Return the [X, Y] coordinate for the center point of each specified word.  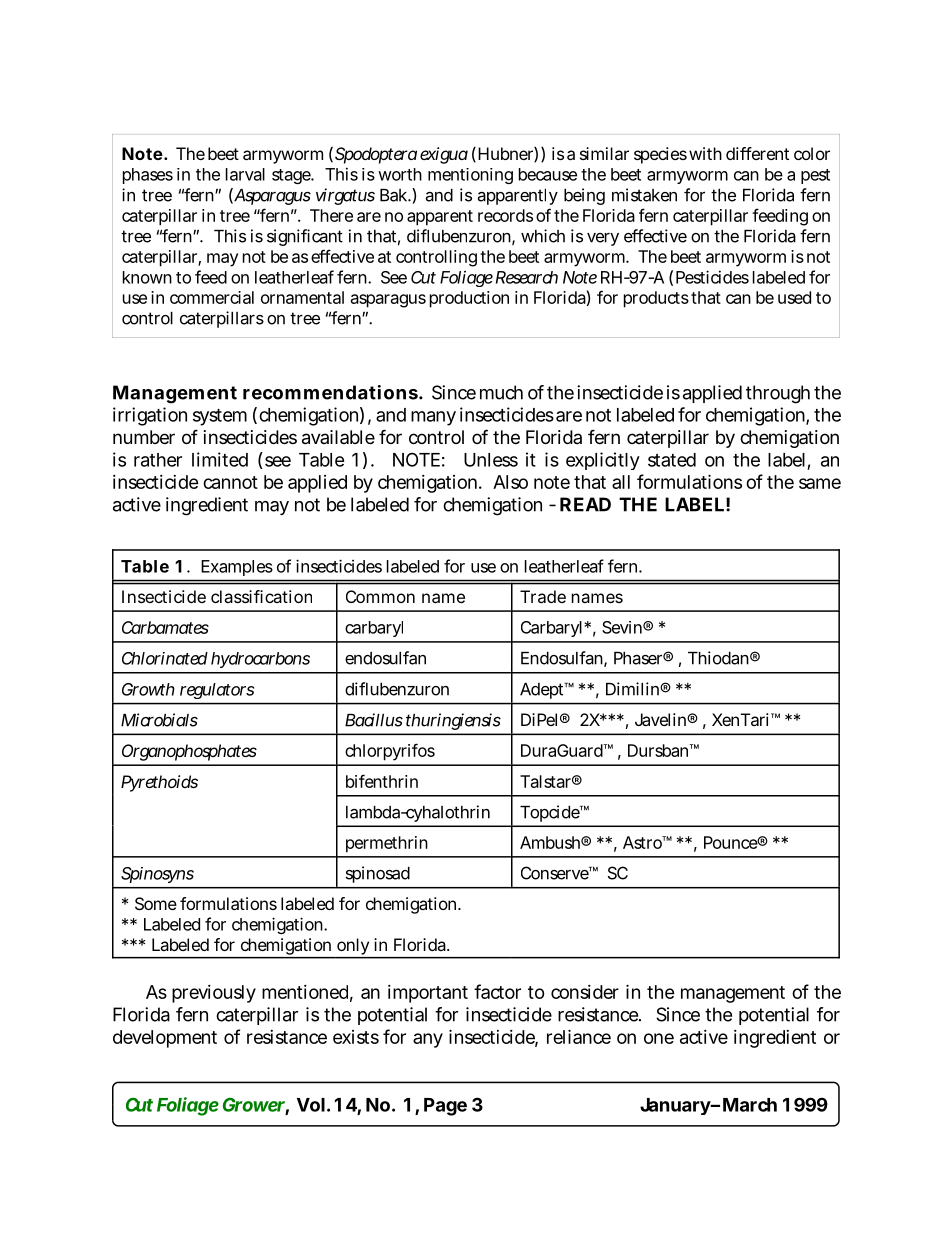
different [757, 153]
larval [245, 174]
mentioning [470, 176]
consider [585, 992]
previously [214, 994]
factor [497, 991]
